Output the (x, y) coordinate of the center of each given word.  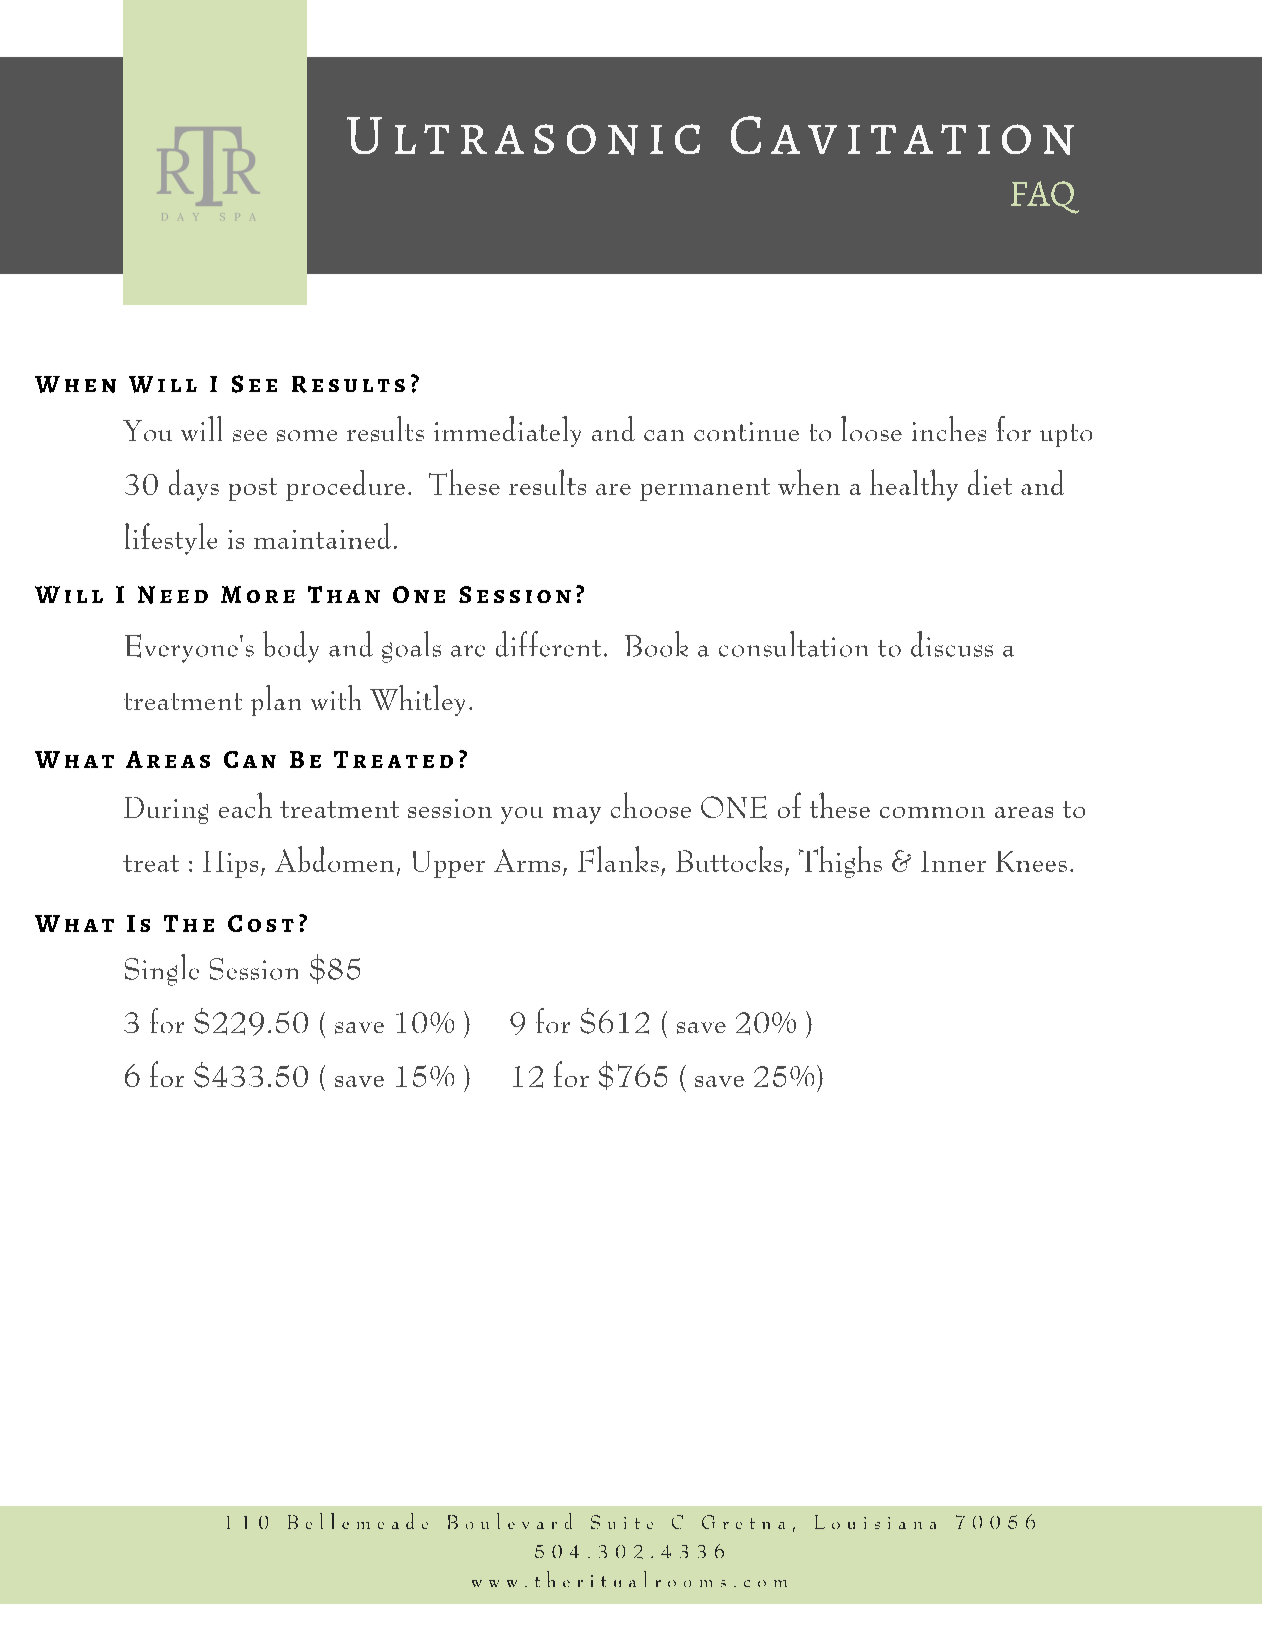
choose (651, 805)
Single (162, 970)
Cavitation (902, 135)
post (253, 489)
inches (949, 429)
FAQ (1045, 197)
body (291, 647)
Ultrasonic (523, 136)
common (932, 812)
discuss (952, 644)
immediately (507, 431)
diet (990, 482)
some (307, 436)
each (245, 805)
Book (656, 644)
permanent (705, 489)
